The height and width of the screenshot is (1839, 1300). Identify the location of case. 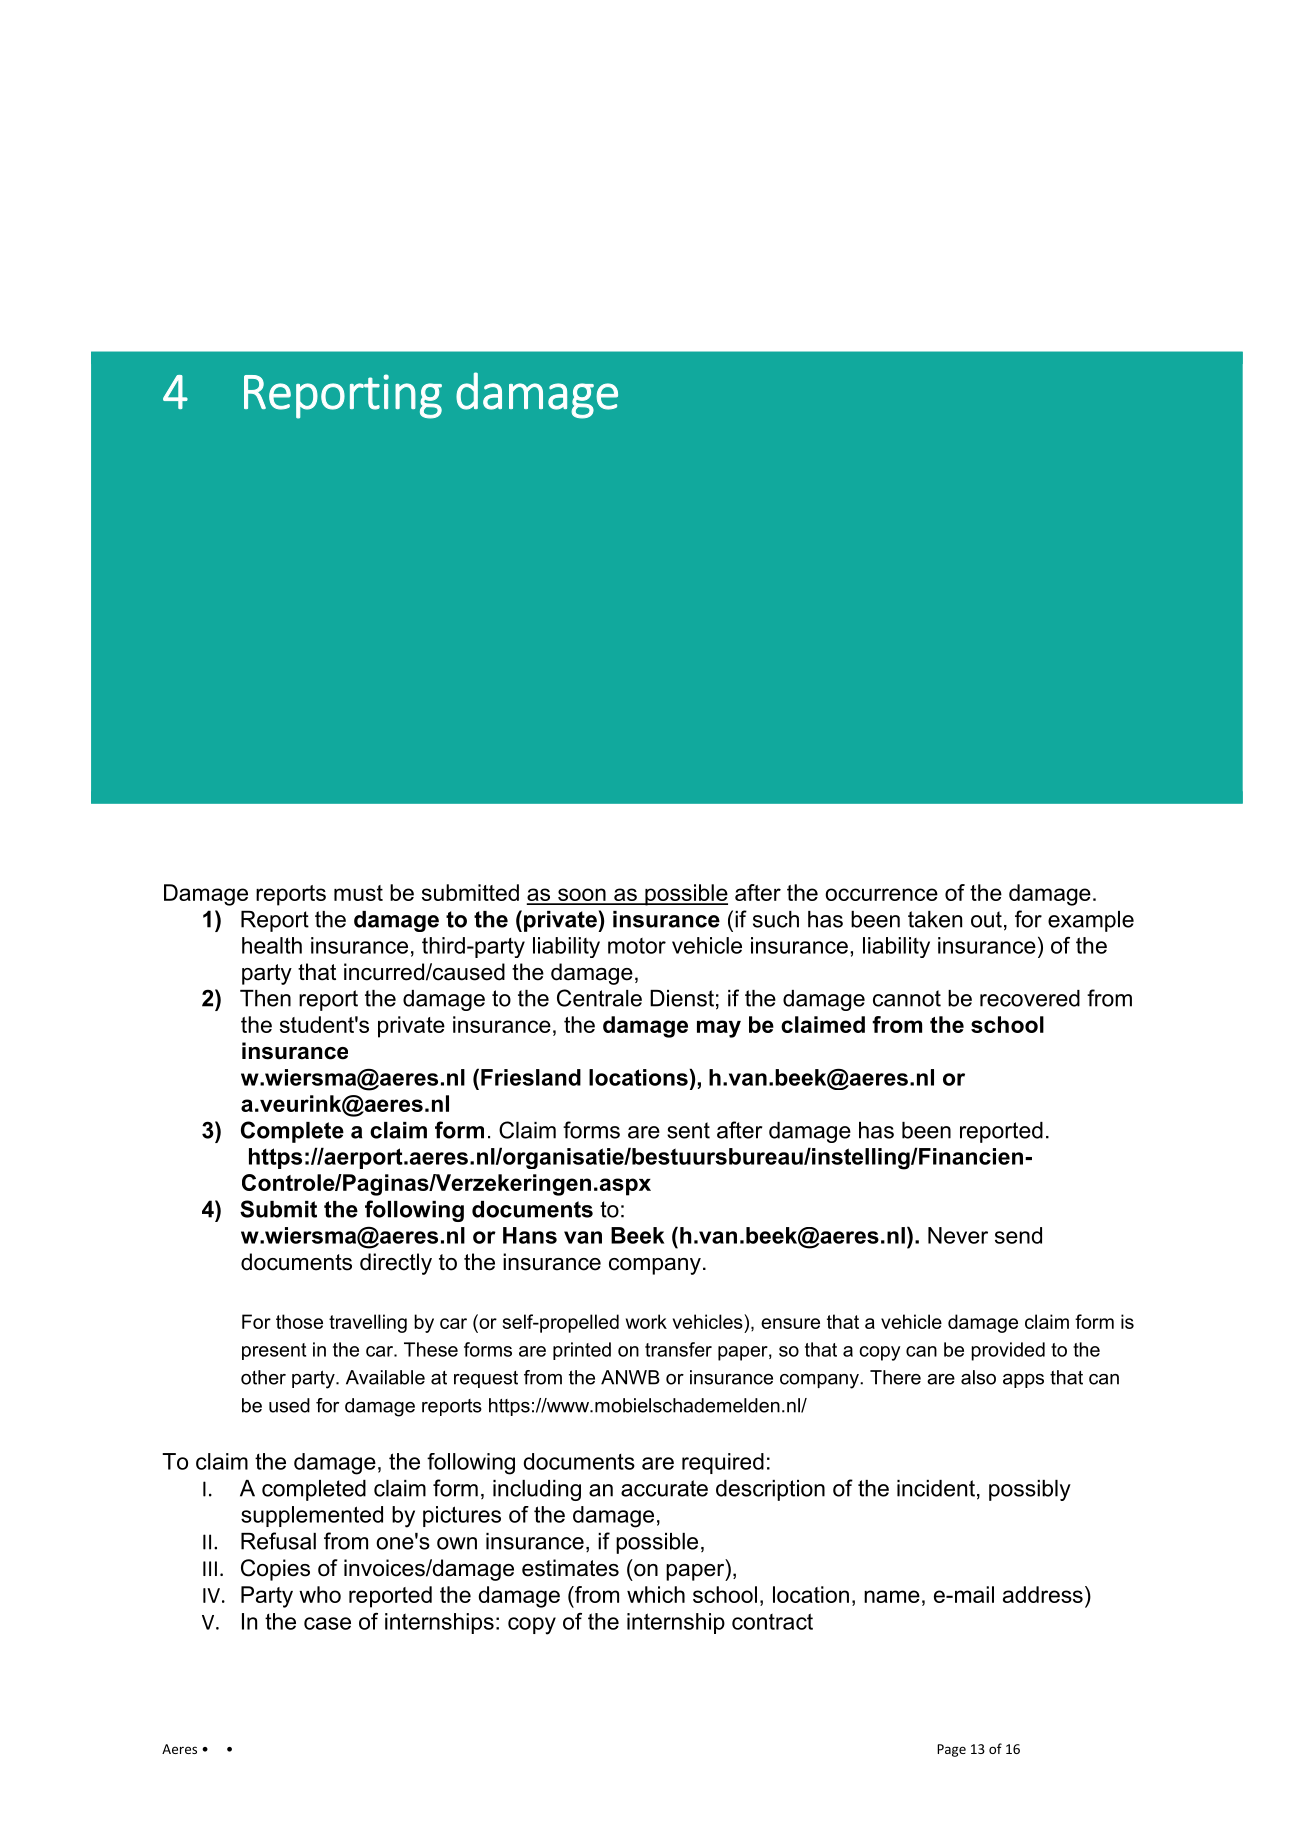
(327, 1623).
